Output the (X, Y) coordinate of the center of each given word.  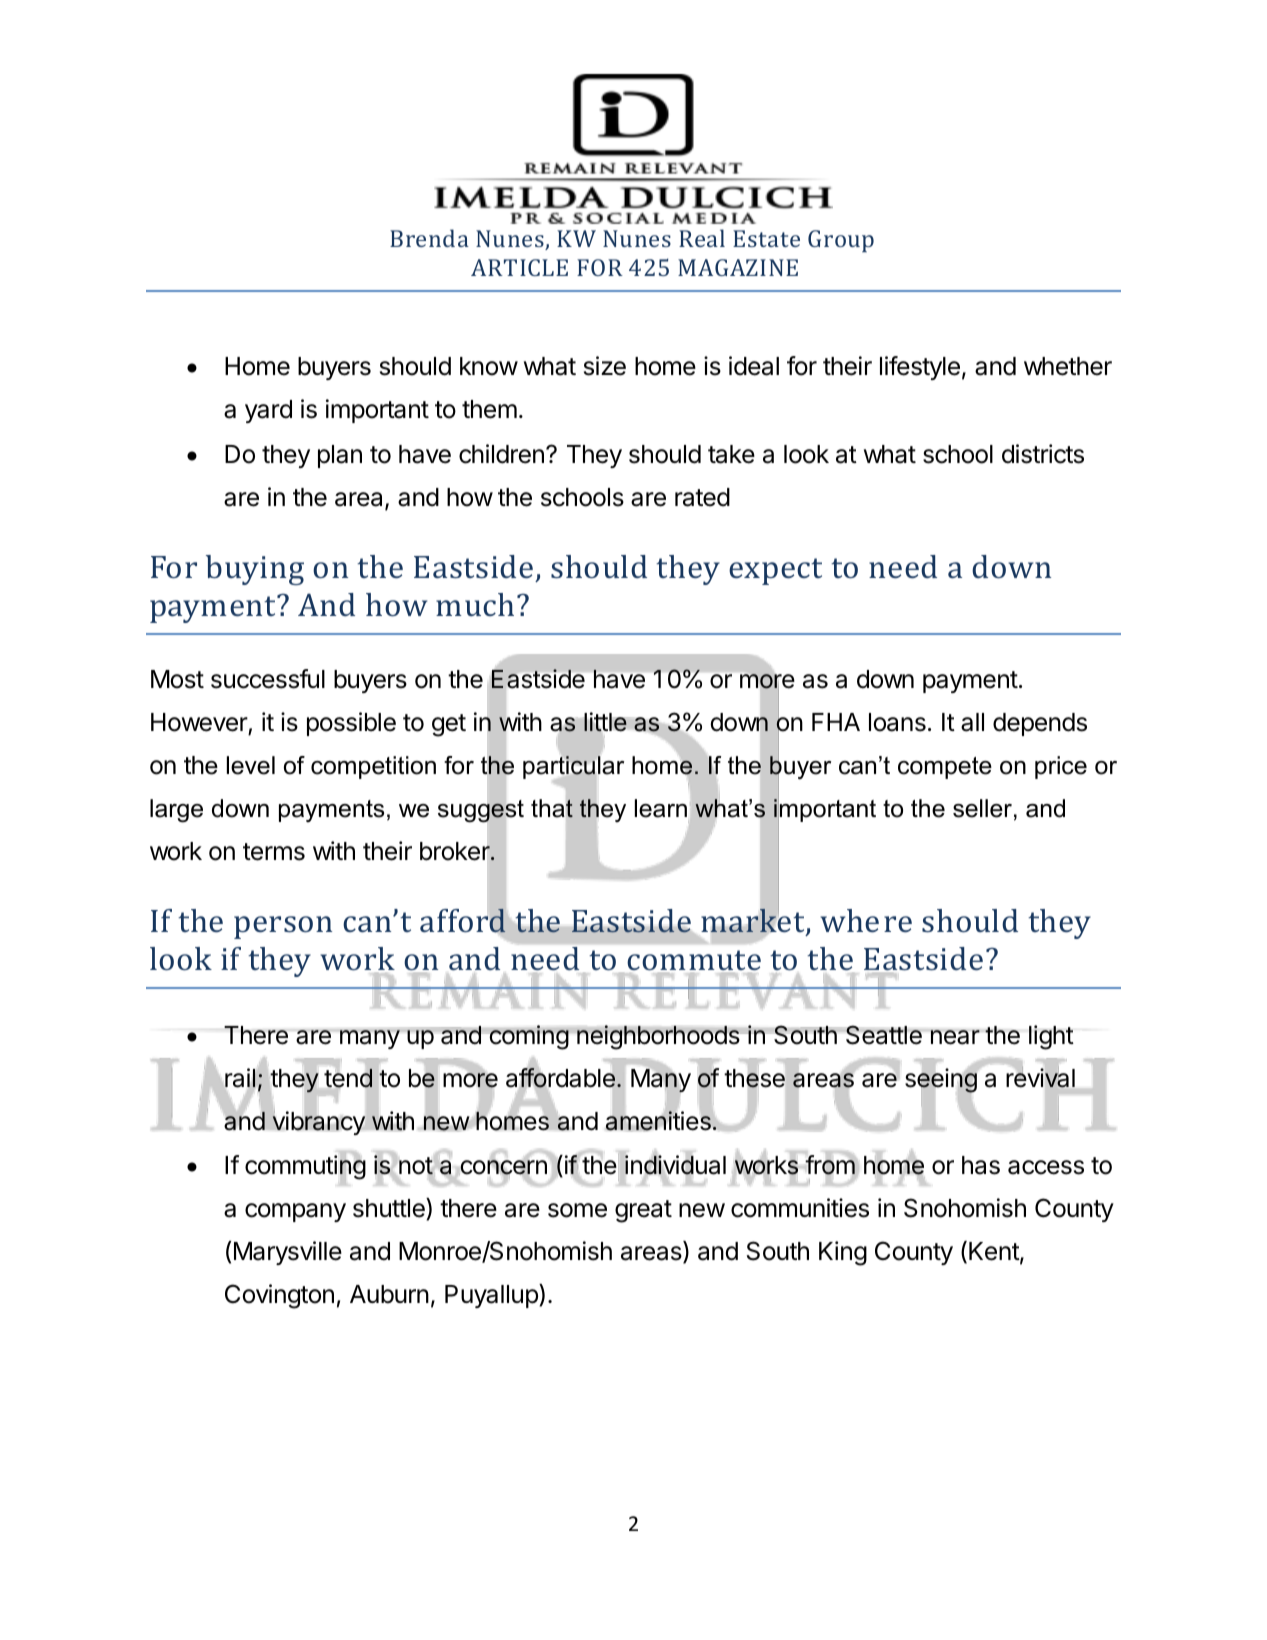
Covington (279, 1296)
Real (702, 238)
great (643, 1211)
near (955, 1037)
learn (661, 808)
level (251, 765)
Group (841, 241)
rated (702, 497)
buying (255, 570)
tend (348, 1078)
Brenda (429, 238)
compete (945, 768)
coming (528, 1037)
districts (1043, 454)
